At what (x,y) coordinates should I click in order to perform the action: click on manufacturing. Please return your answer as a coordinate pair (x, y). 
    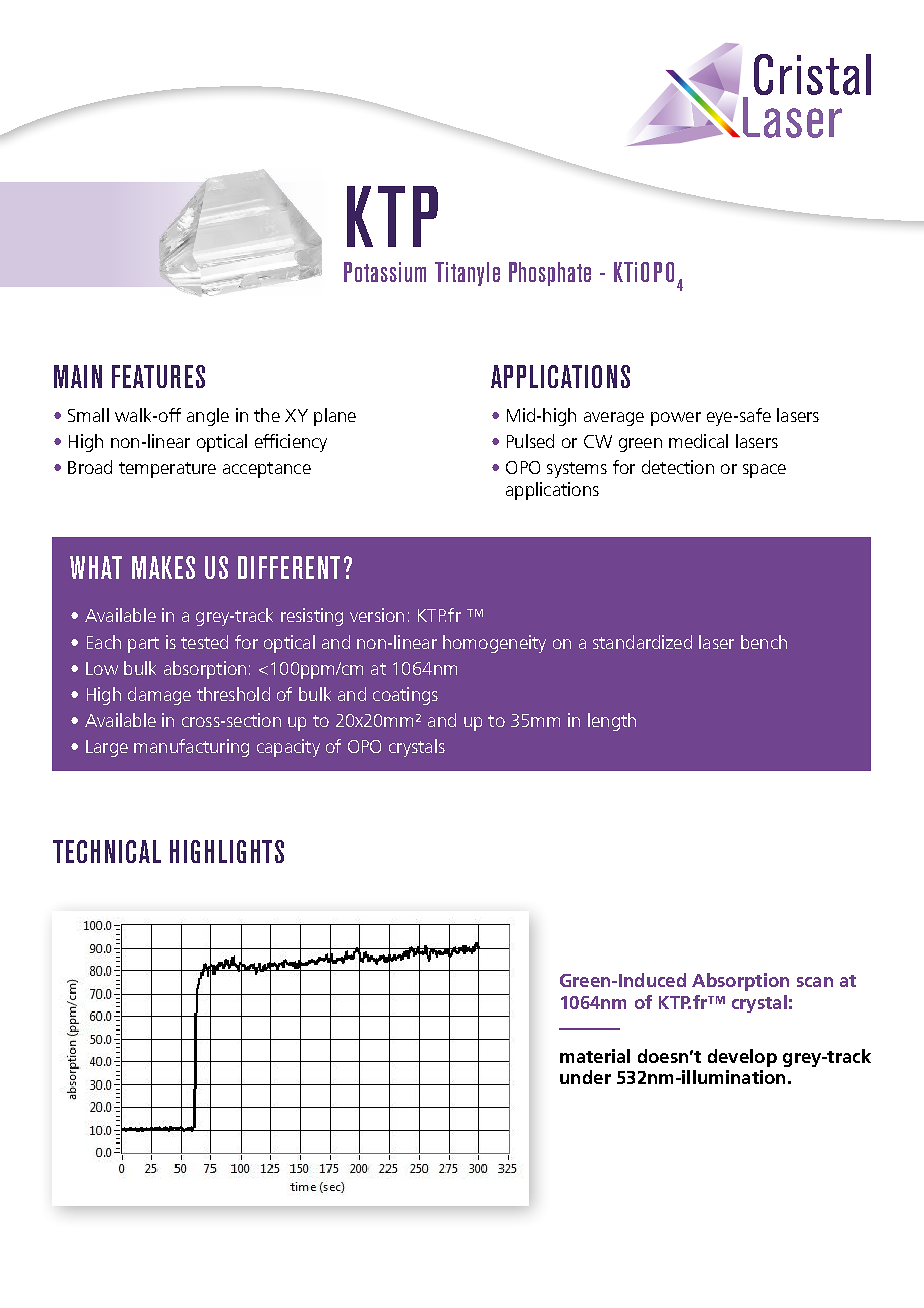
    Looking at the image, I should click on (191, 748).
